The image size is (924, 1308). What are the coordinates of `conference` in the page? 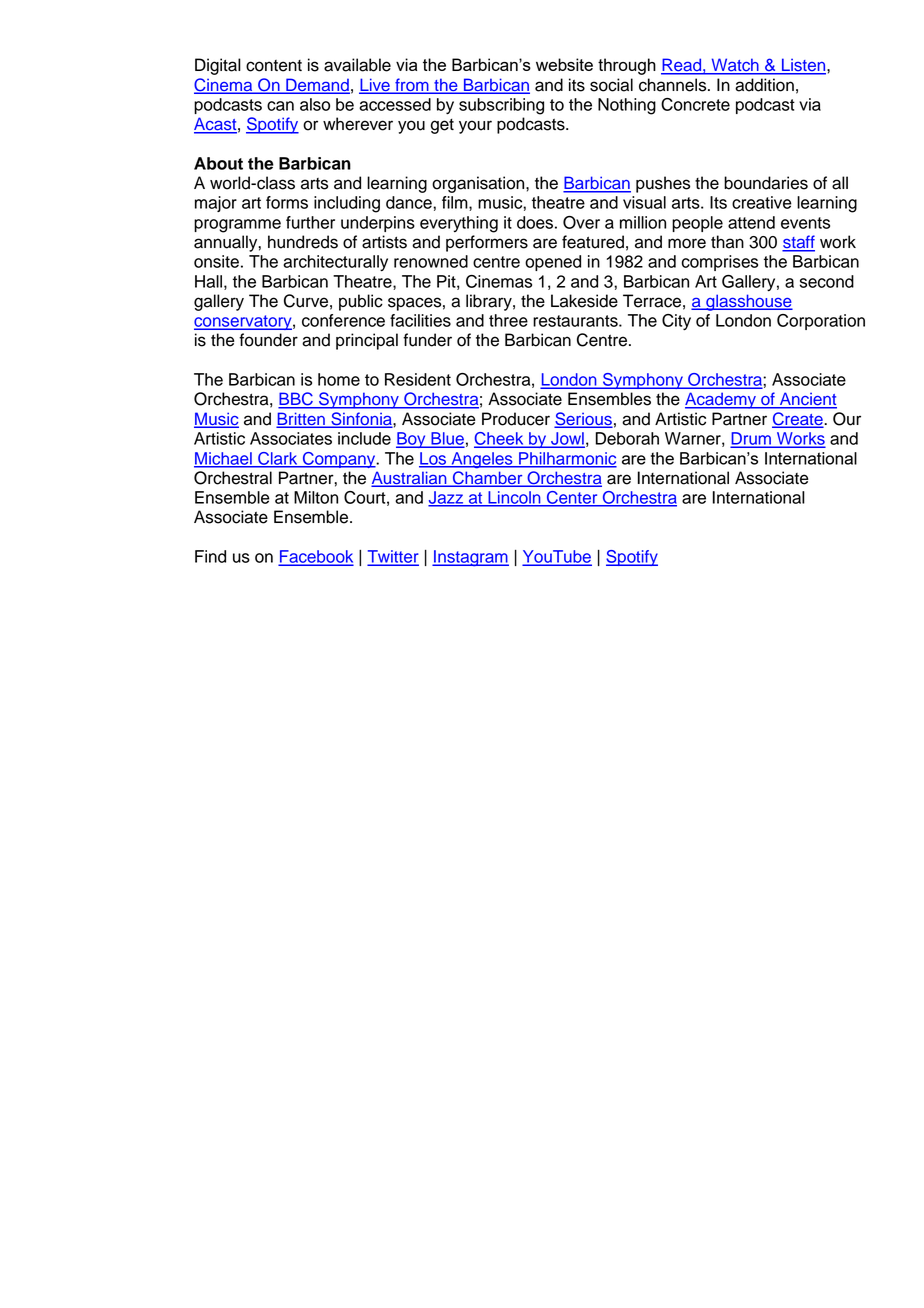 It's located at (343, 320).
